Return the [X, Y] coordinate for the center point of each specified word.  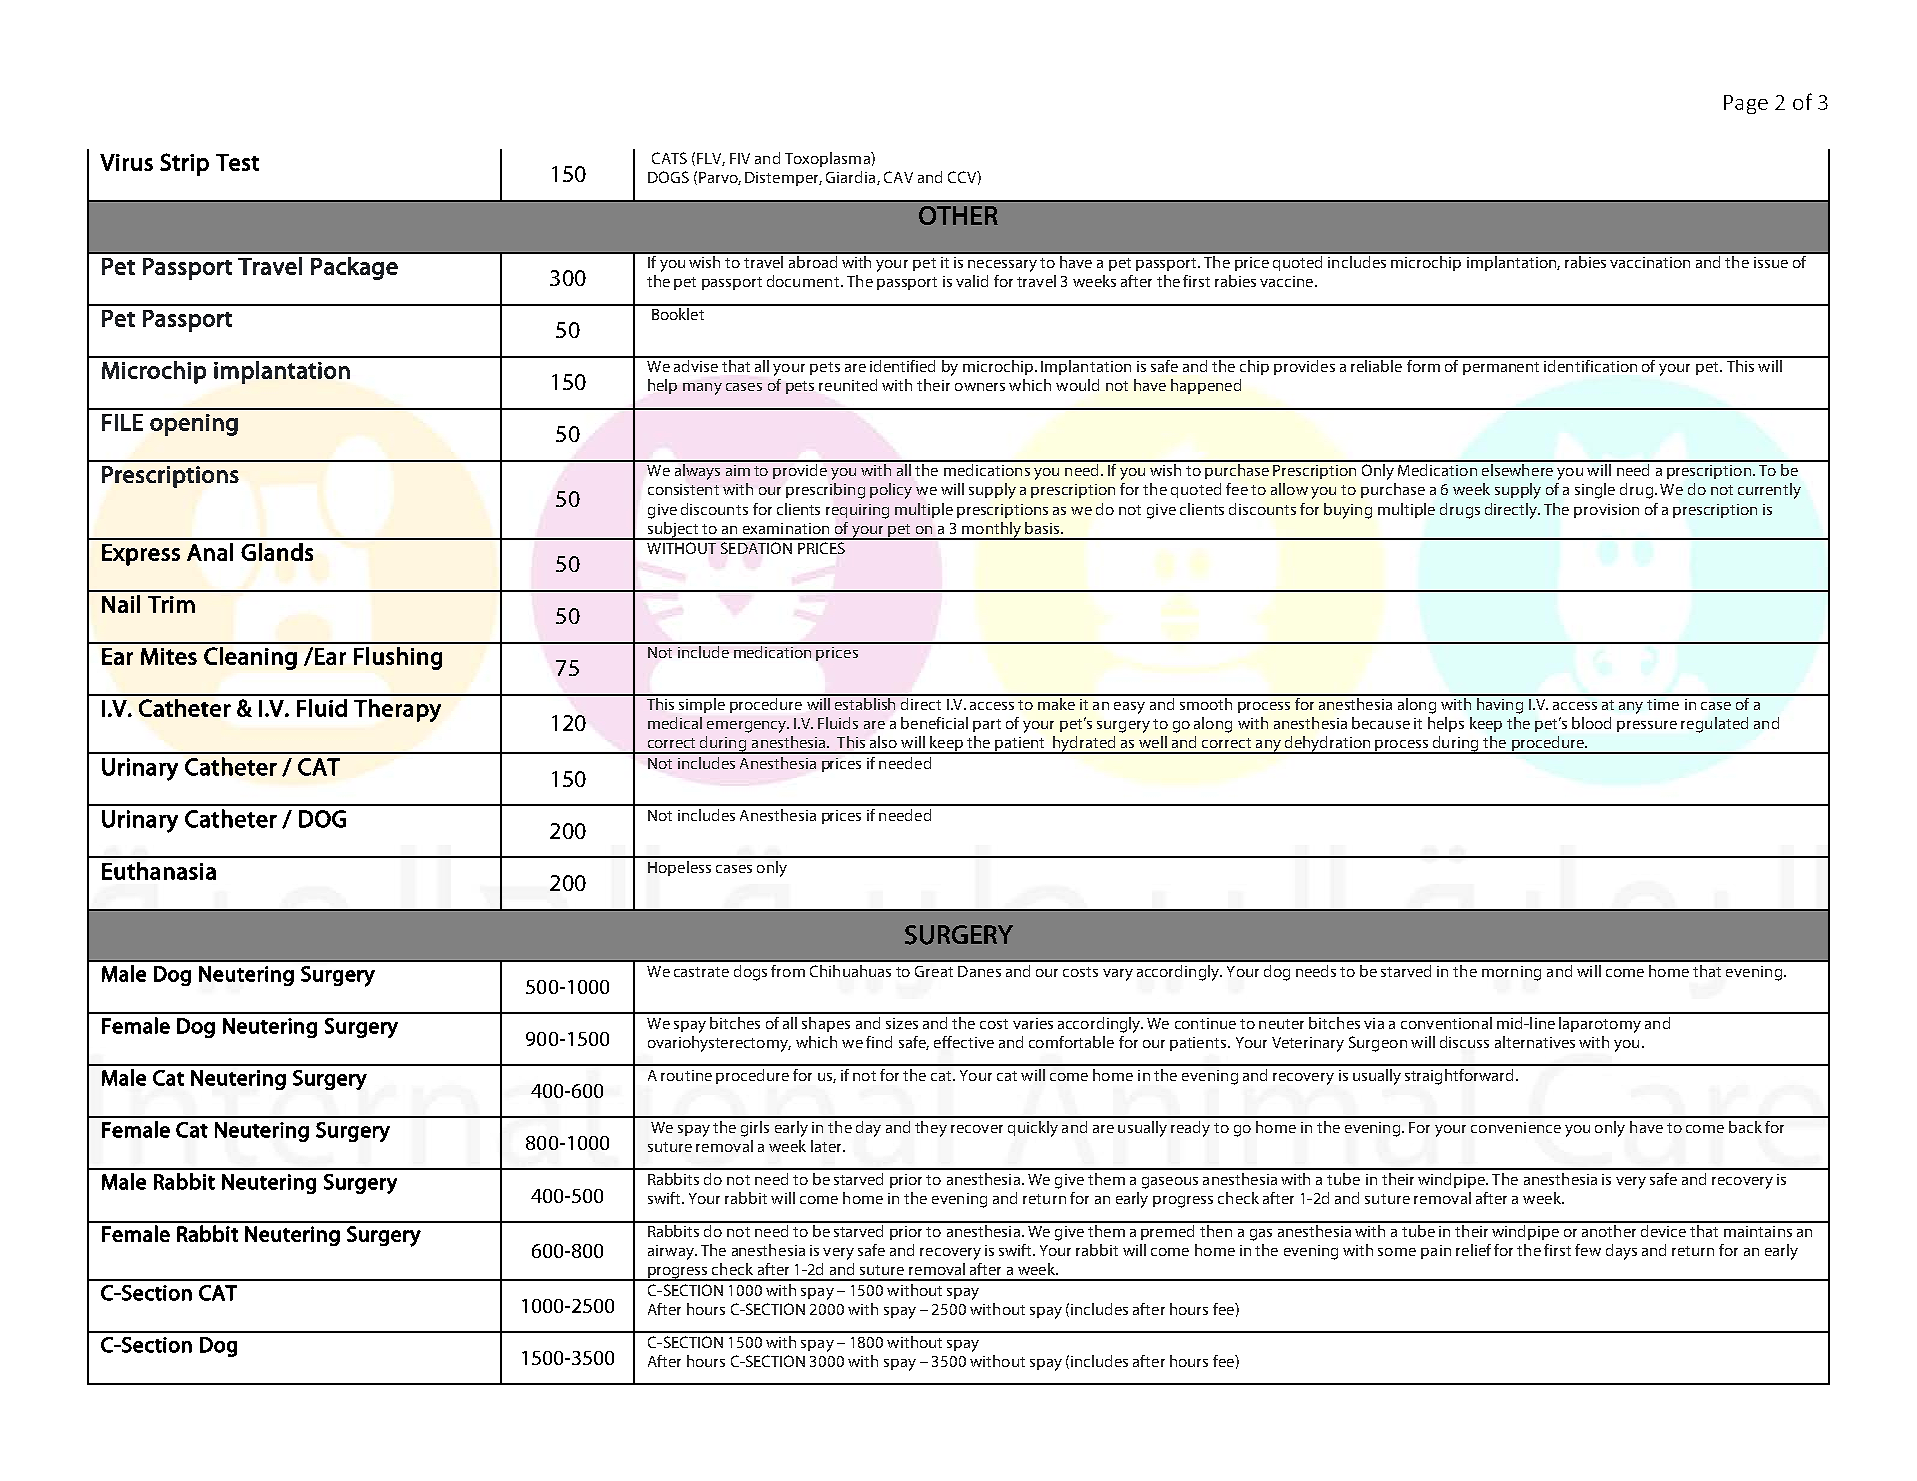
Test [237, 162]
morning [1511, 973]
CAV [898, 177]
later [827, 1146]
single [1595, 491]
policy [891, 491]
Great [934, 971]
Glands [277, 552]
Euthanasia [159, 871]
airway [672, 1252]
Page [1746, 104]
